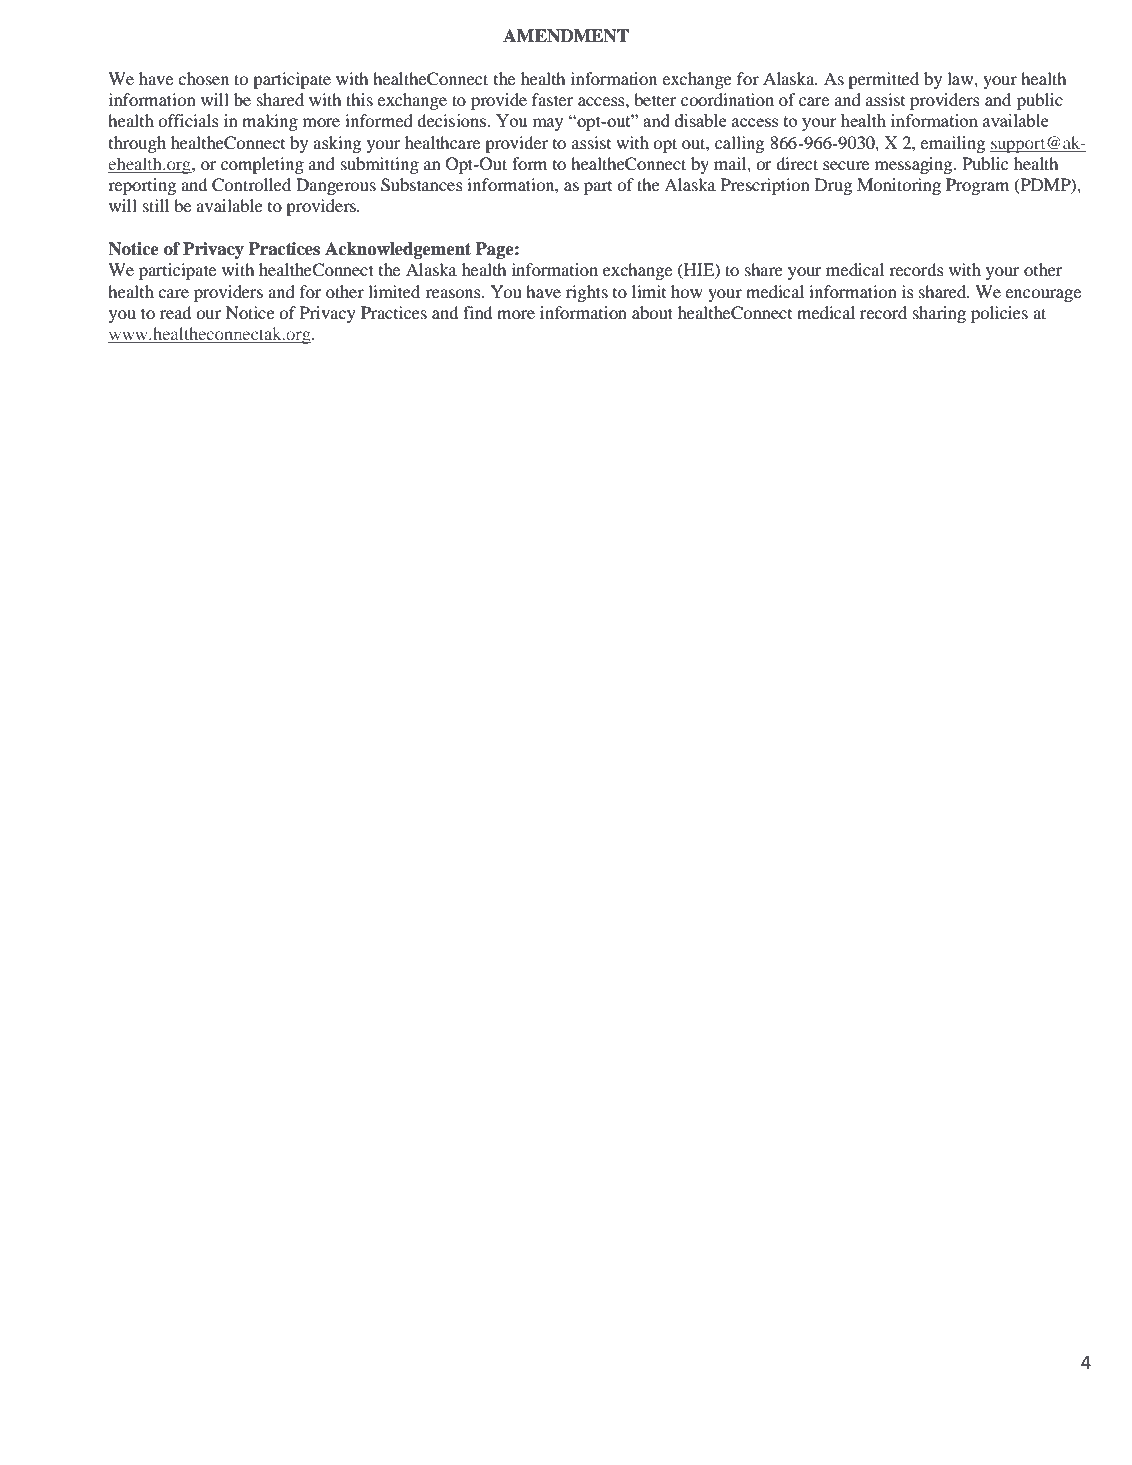 The width and height of the screenshot is (1132, 1465). Describe the element at coordinates (548, 124) in the screenshot. I see `may` at that location.
